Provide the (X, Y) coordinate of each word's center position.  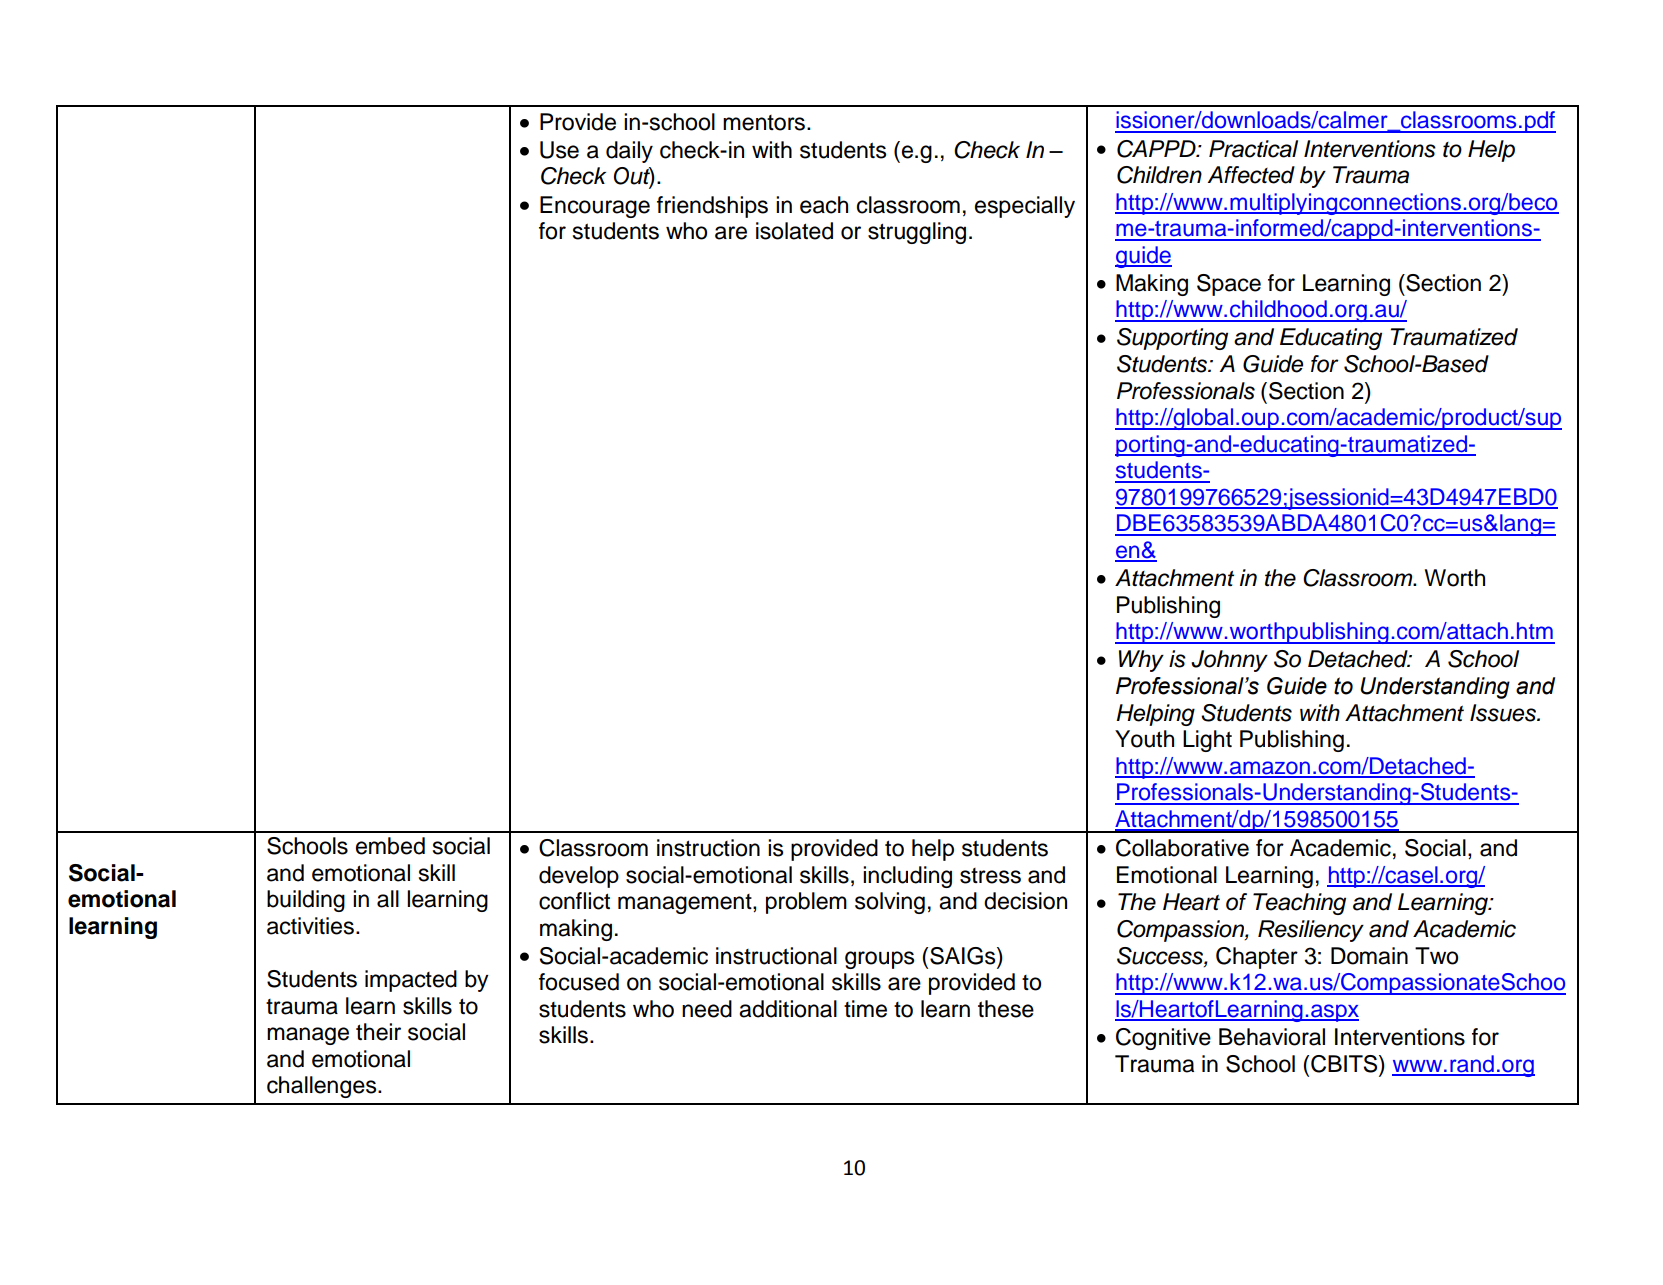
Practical (1253, 149)
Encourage (595, 207)
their (378, 1032)
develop (579, 877)
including (907, 877)
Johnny (1229, 661)
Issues (1504, 713)
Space (1229, 285)
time (865, 1009)
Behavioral (1272, 1037)
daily (629, 152)
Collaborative (1182, 848)
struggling (917, 233)
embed (390, 846)
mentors (764, 123)
